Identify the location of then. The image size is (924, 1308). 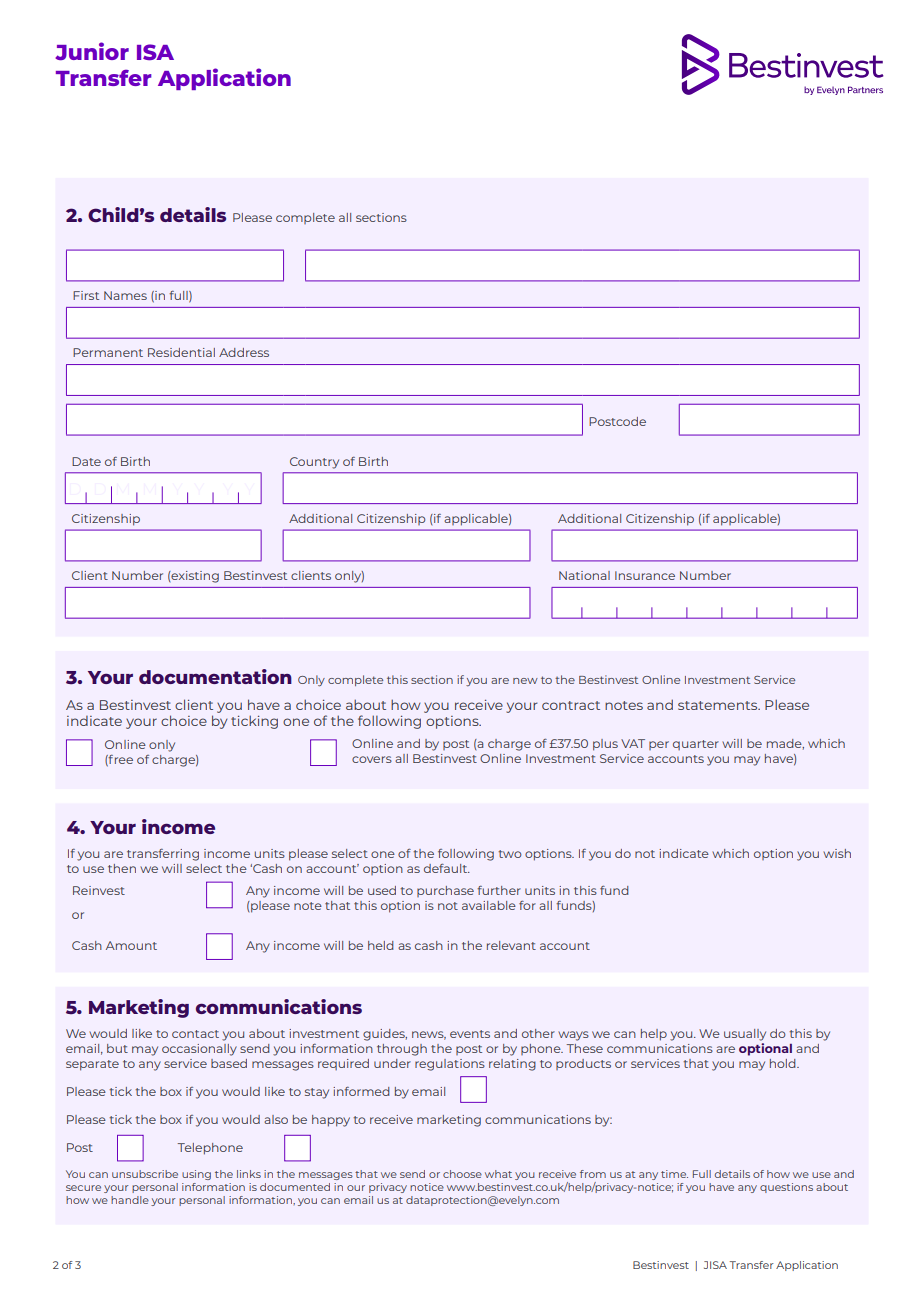
(122, 868).
